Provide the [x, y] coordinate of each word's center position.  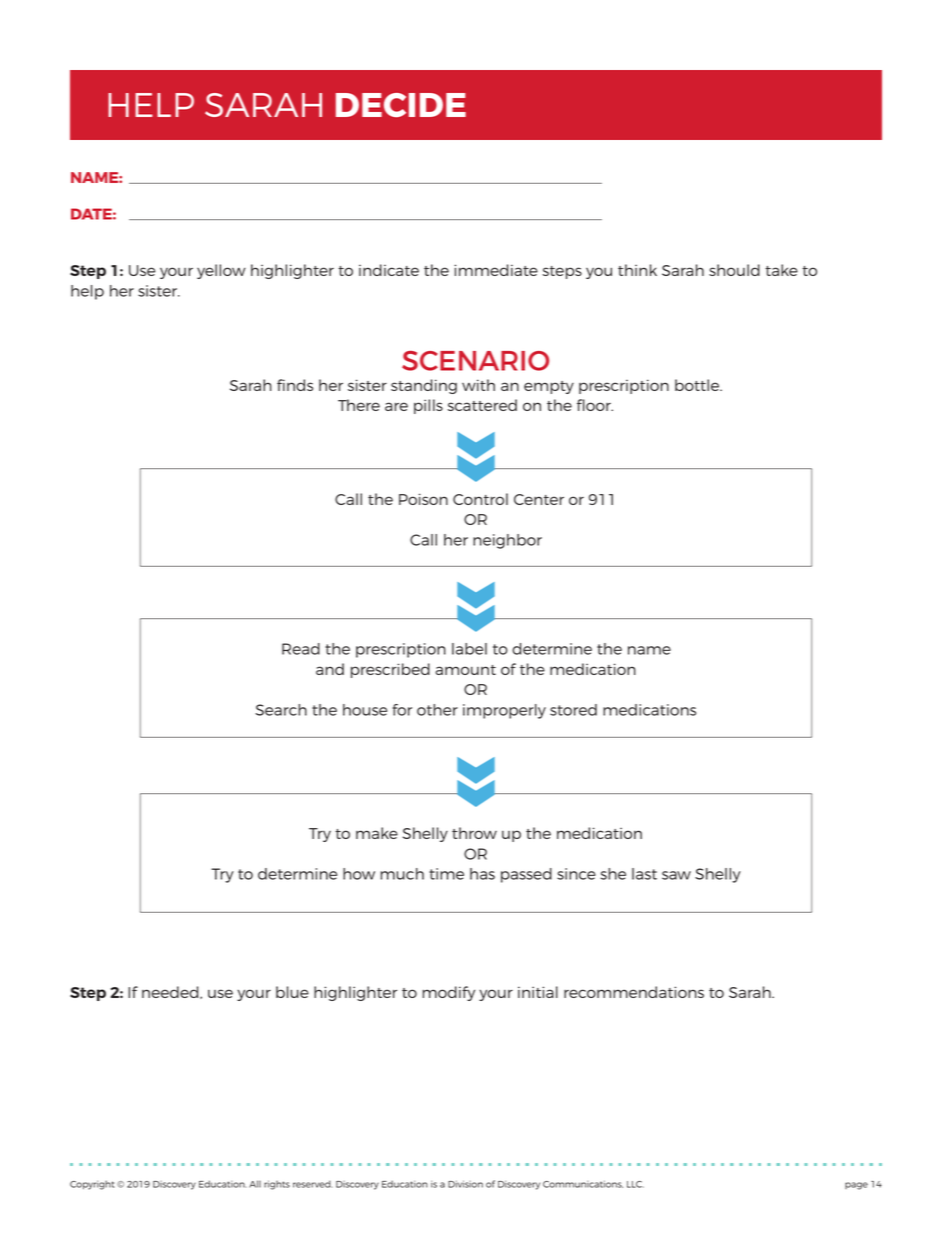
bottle [698, 385]
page [856, 1186]
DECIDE [401, 105]
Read [301, 649]
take [781, 270]
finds [295, 385]
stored [573, 710]
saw [676, 875]
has [482, 874]
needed [171, 992]
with [478, 385]
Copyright [92, 1185]
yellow [221, 271]
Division [465, 1184]
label [469, 649]
